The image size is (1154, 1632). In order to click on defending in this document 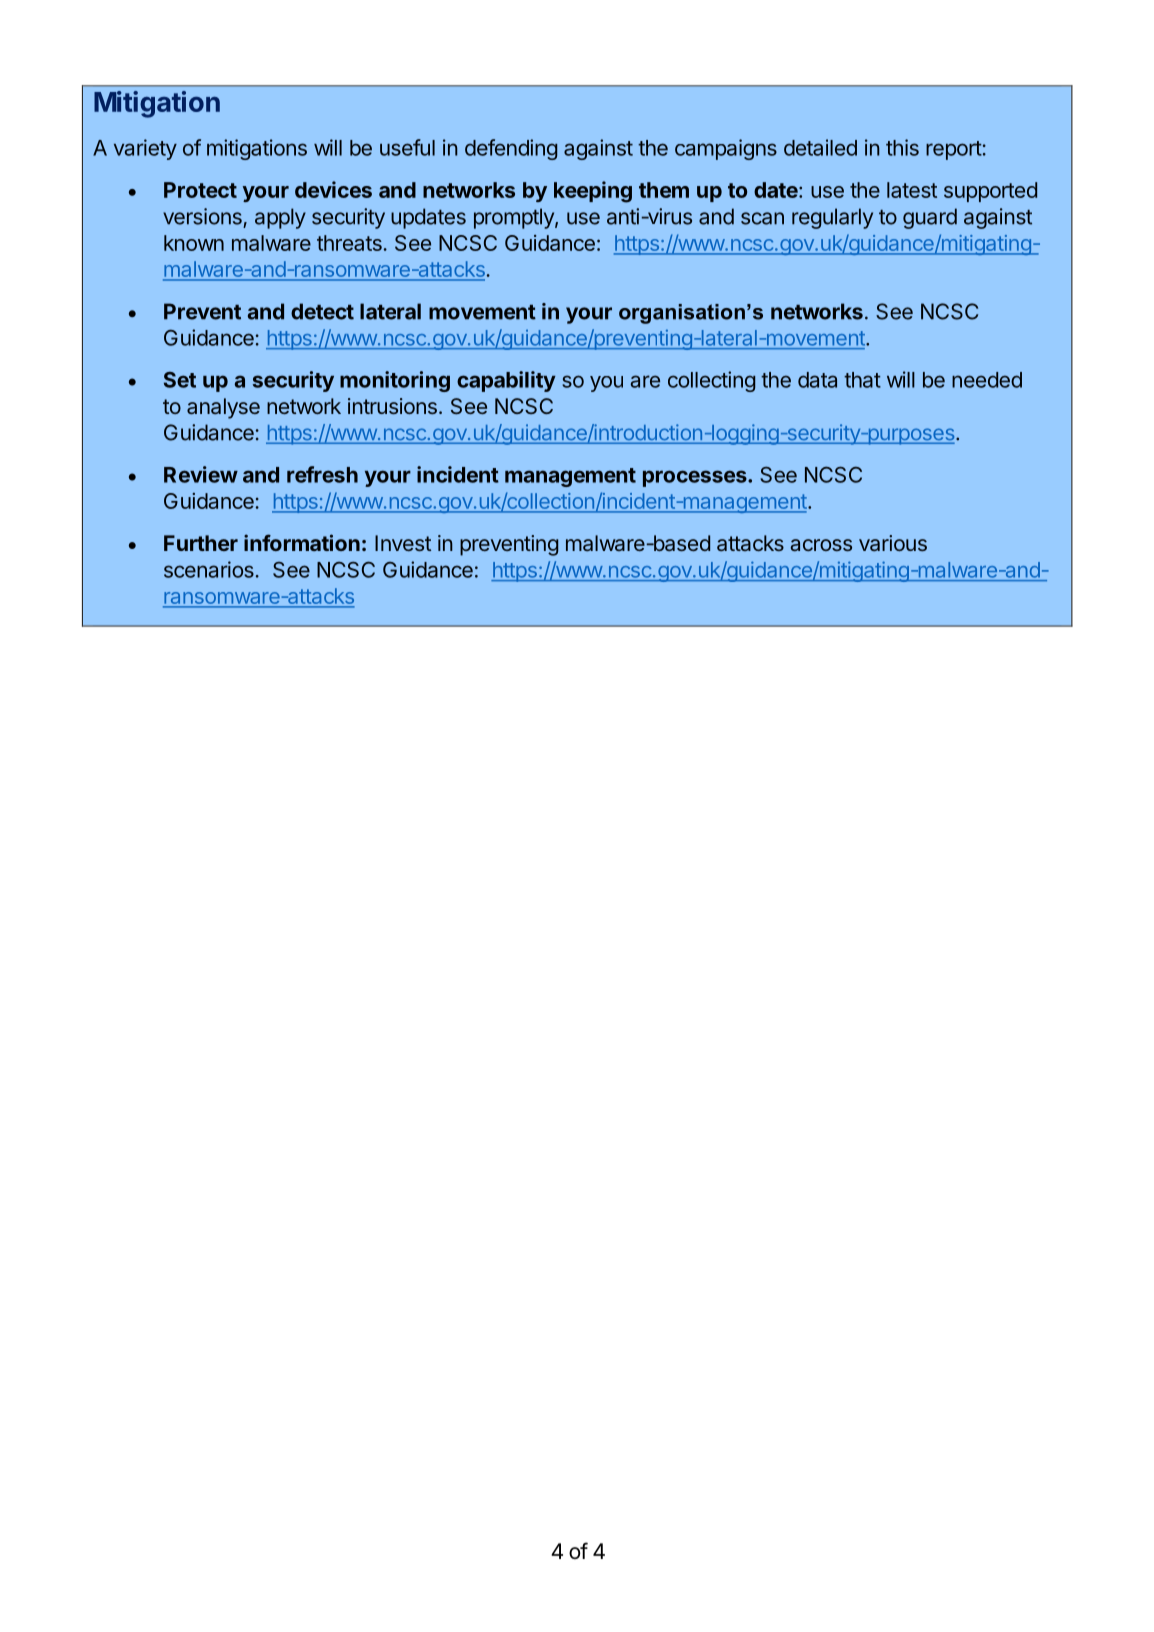, I will do `click(511, 149)`.
